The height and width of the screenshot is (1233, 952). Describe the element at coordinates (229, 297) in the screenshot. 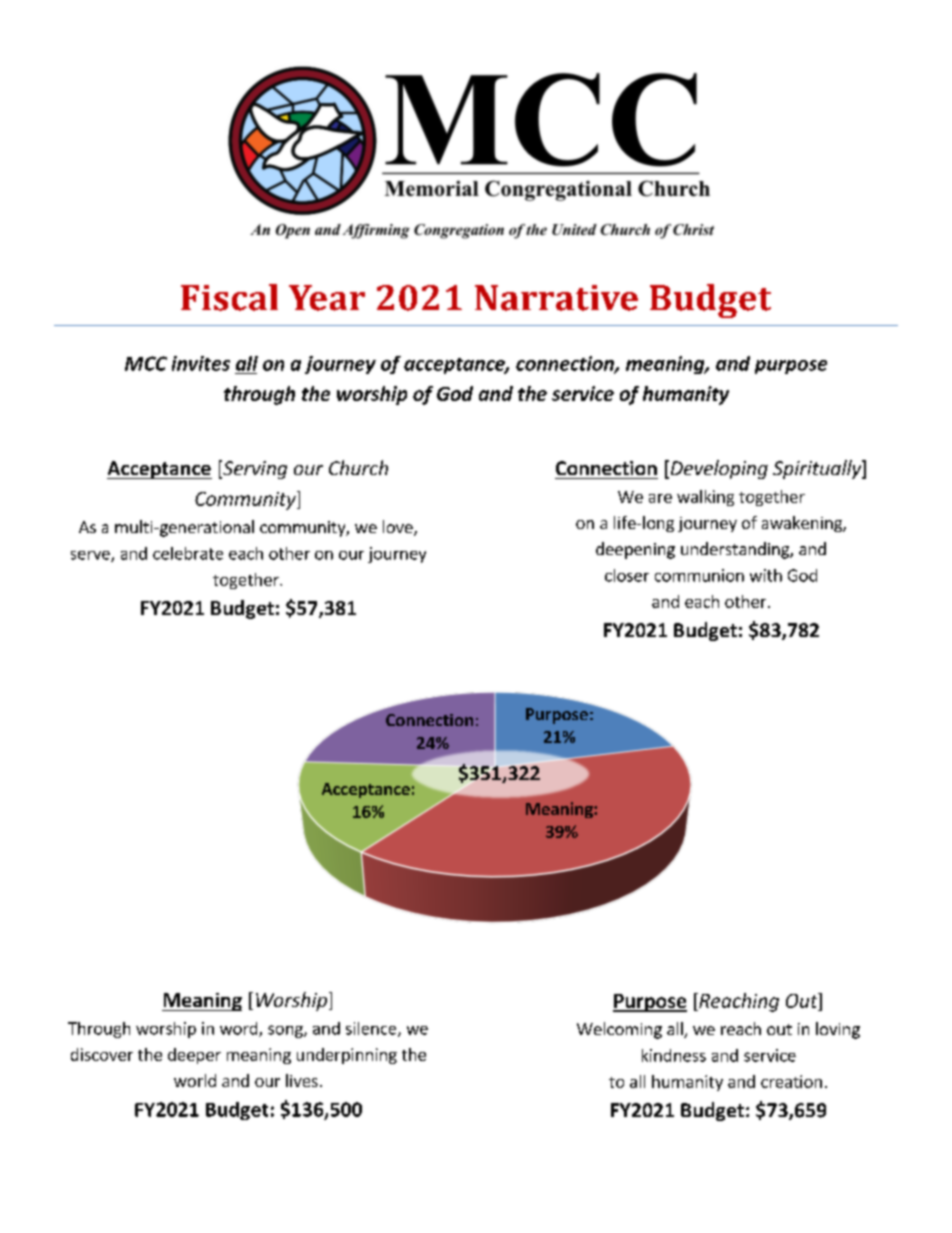

I see `Fiscal` at that location.
